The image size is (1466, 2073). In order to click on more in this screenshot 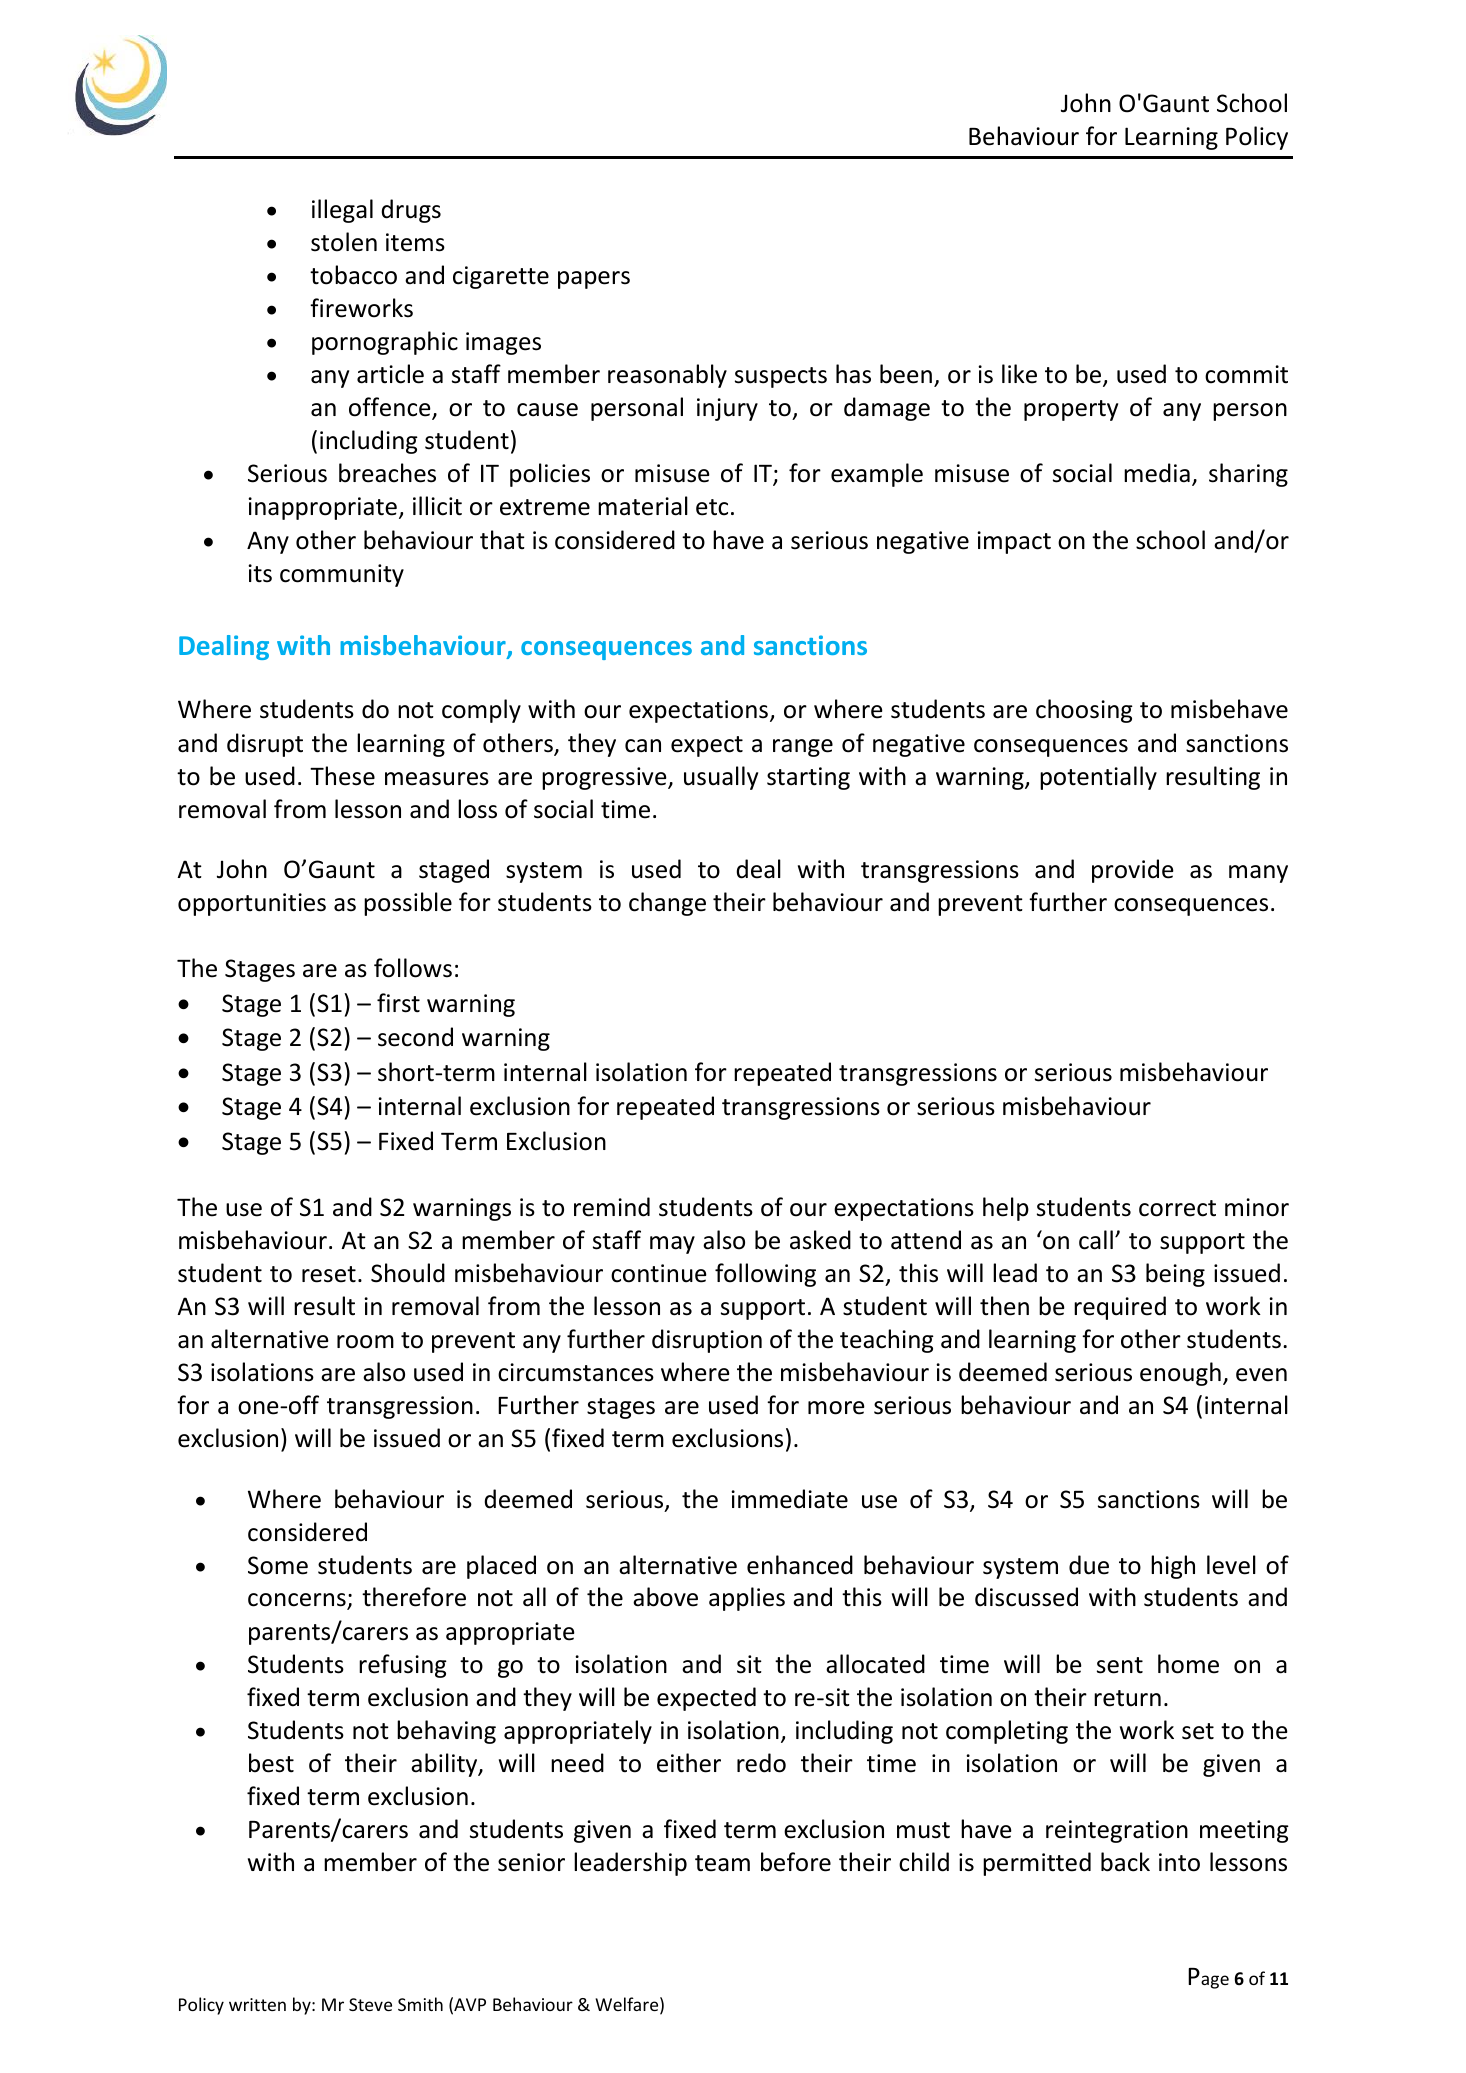, I will do `click(836, 1408)`.
